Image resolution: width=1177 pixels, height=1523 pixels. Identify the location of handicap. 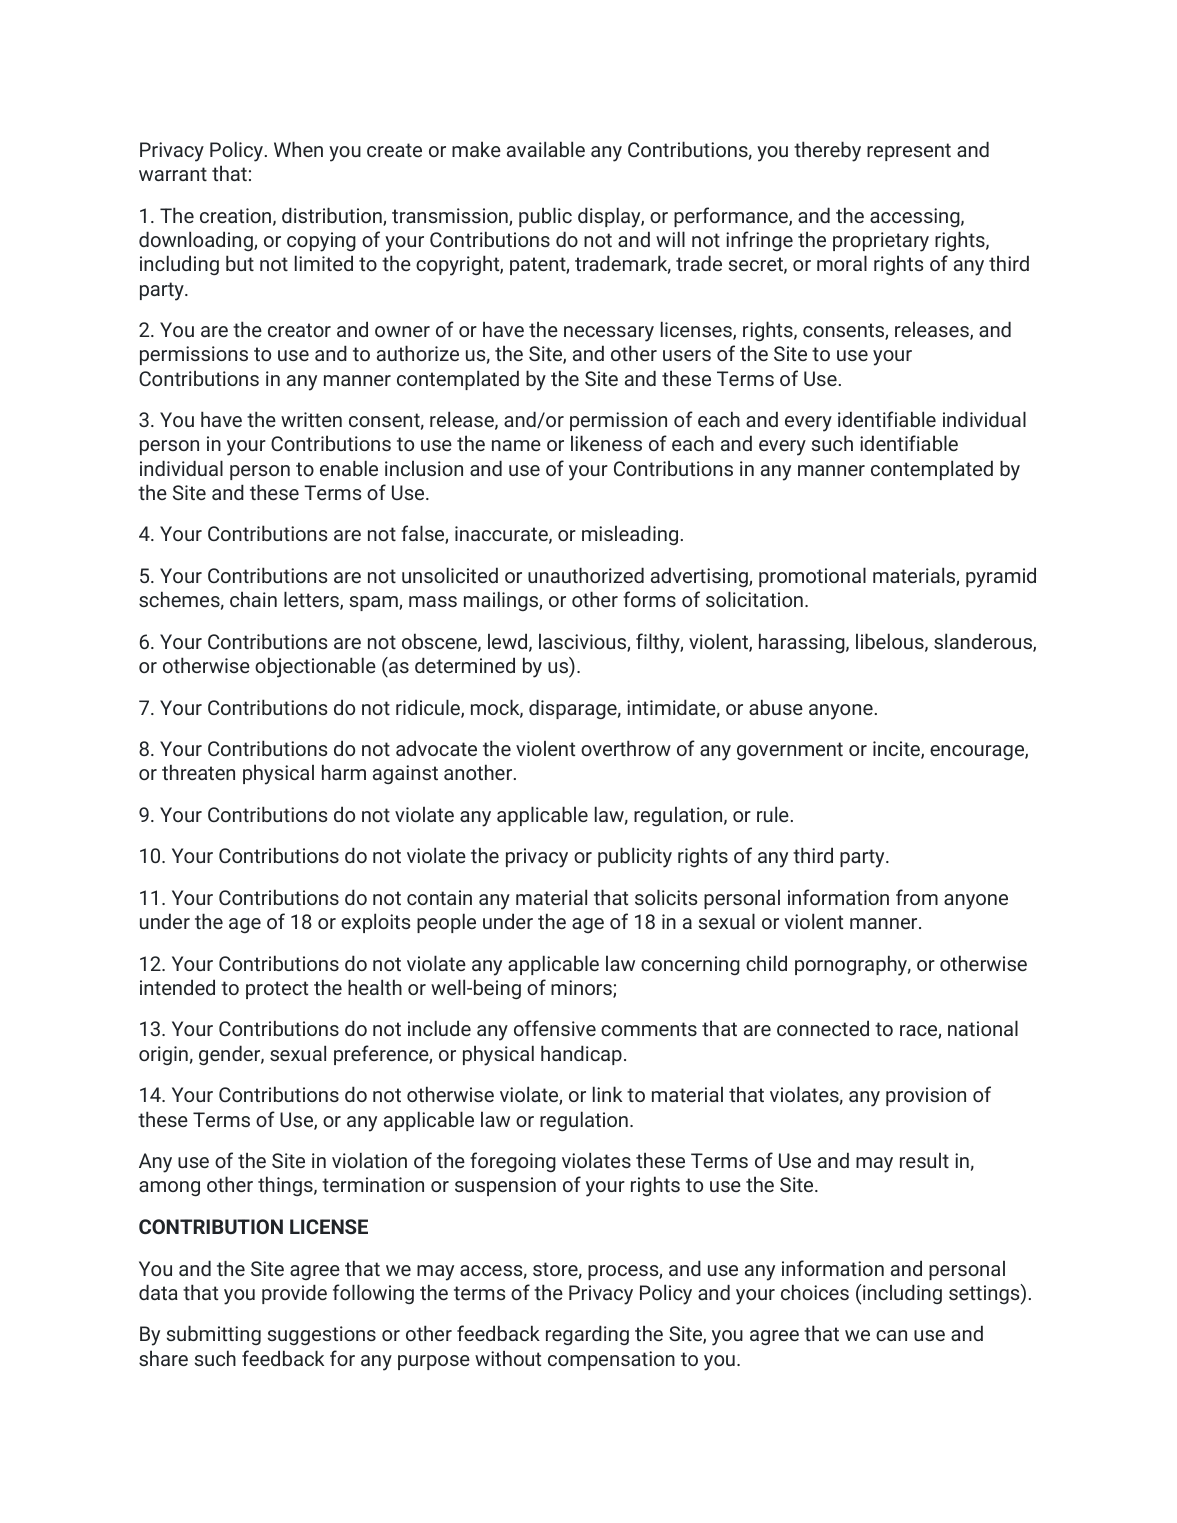
(581, 1055).
